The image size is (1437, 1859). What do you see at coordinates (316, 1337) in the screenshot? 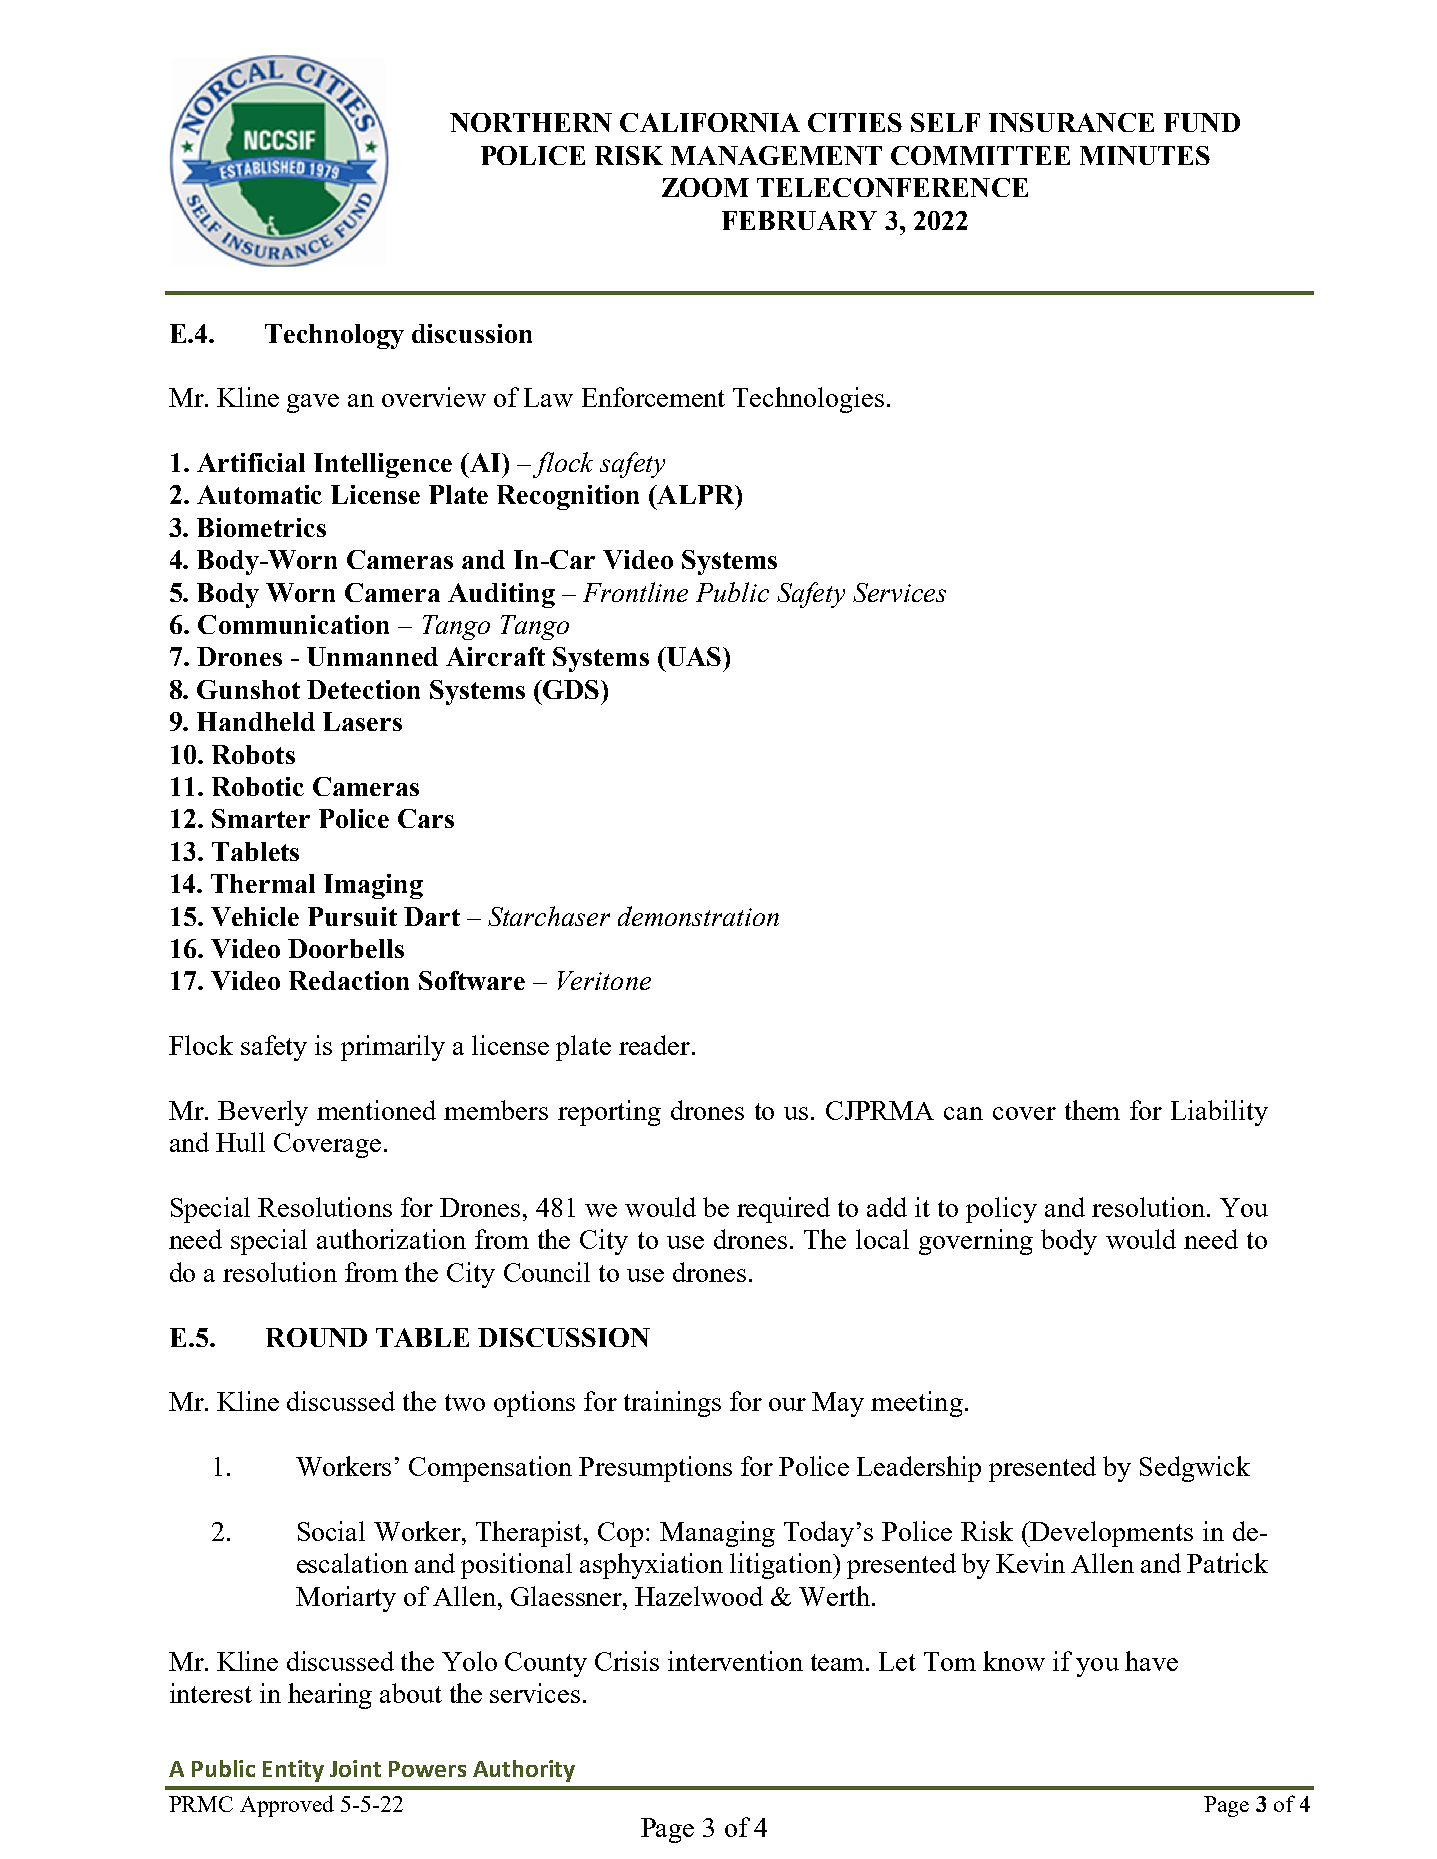
I see `ROUND` at bounding box center [316, 1337].
